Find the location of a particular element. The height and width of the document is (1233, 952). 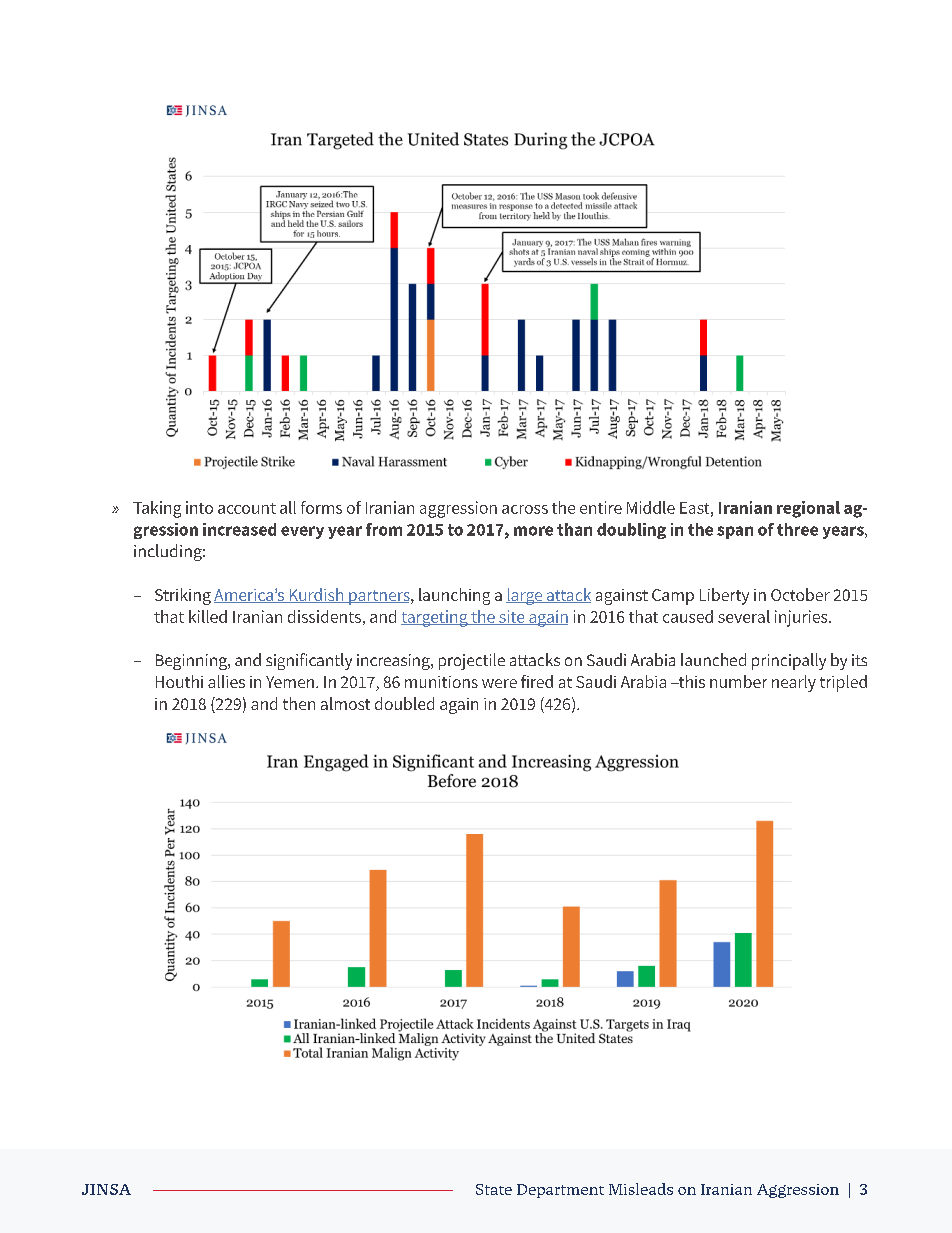

nearly is located at coordinates (794, 683).
